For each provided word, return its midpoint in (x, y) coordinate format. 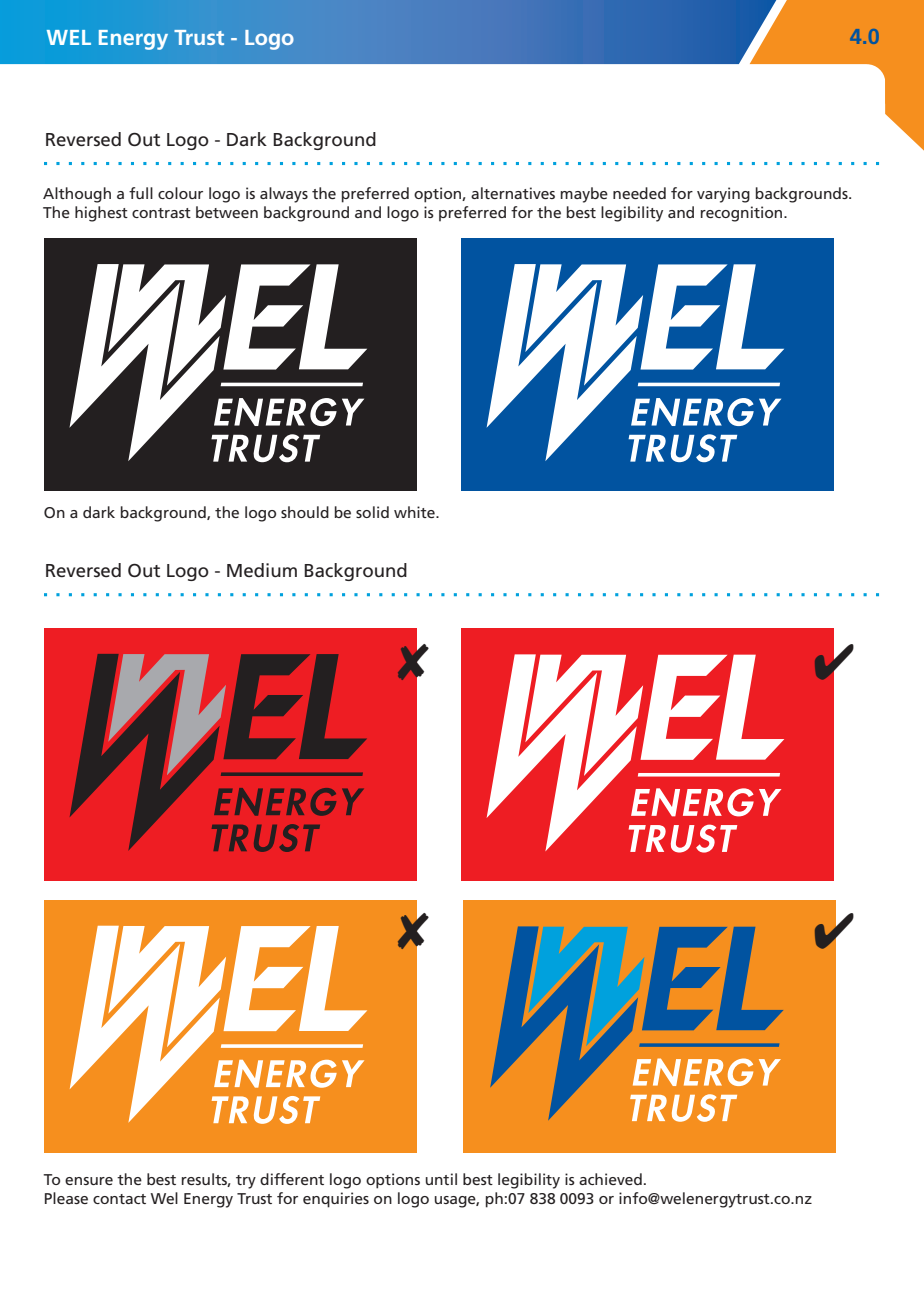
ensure (89, 1181)
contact (119, 1199)
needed (639, 193)
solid (372, 512)
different (292, 1179)
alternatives (513, 193)
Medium (262, 570)
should (305, 512)
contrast (161, 213)
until (441, 1179)
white (415, 512)
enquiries (336, 1200)
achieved (610, 1179)
